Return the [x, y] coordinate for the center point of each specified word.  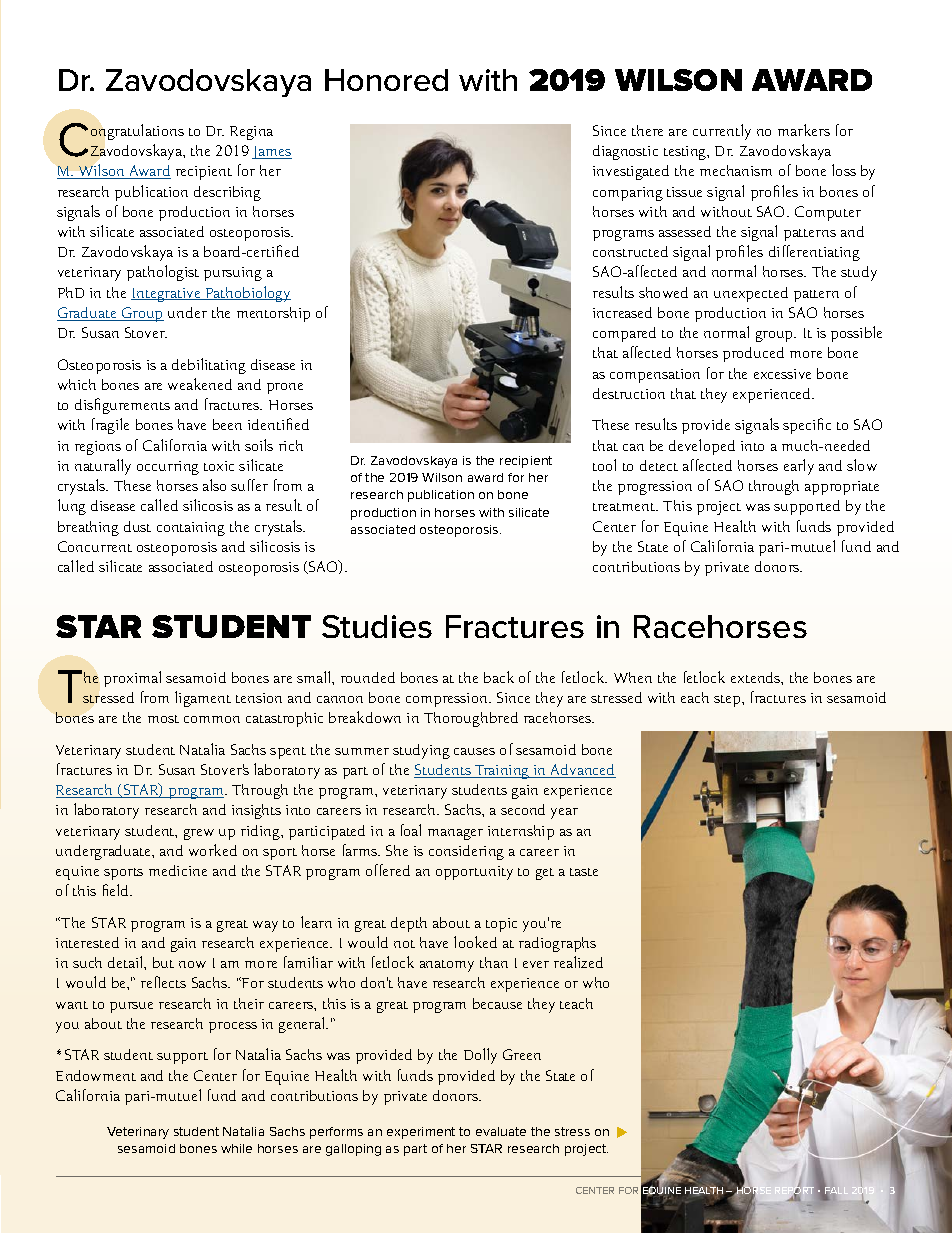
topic [501, 925]
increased [622, 312]
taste [584, 872]
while [236, 1148]
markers [804, 130]
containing [191, 529]
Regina [251, 133]
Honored [386, 80]
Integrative [167, 295]
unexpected [751, 294]
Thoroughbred [471, 719]
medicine [178, 870]
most [163, 719]
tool [604, 465]
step [728, 701]
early [799, 467]
